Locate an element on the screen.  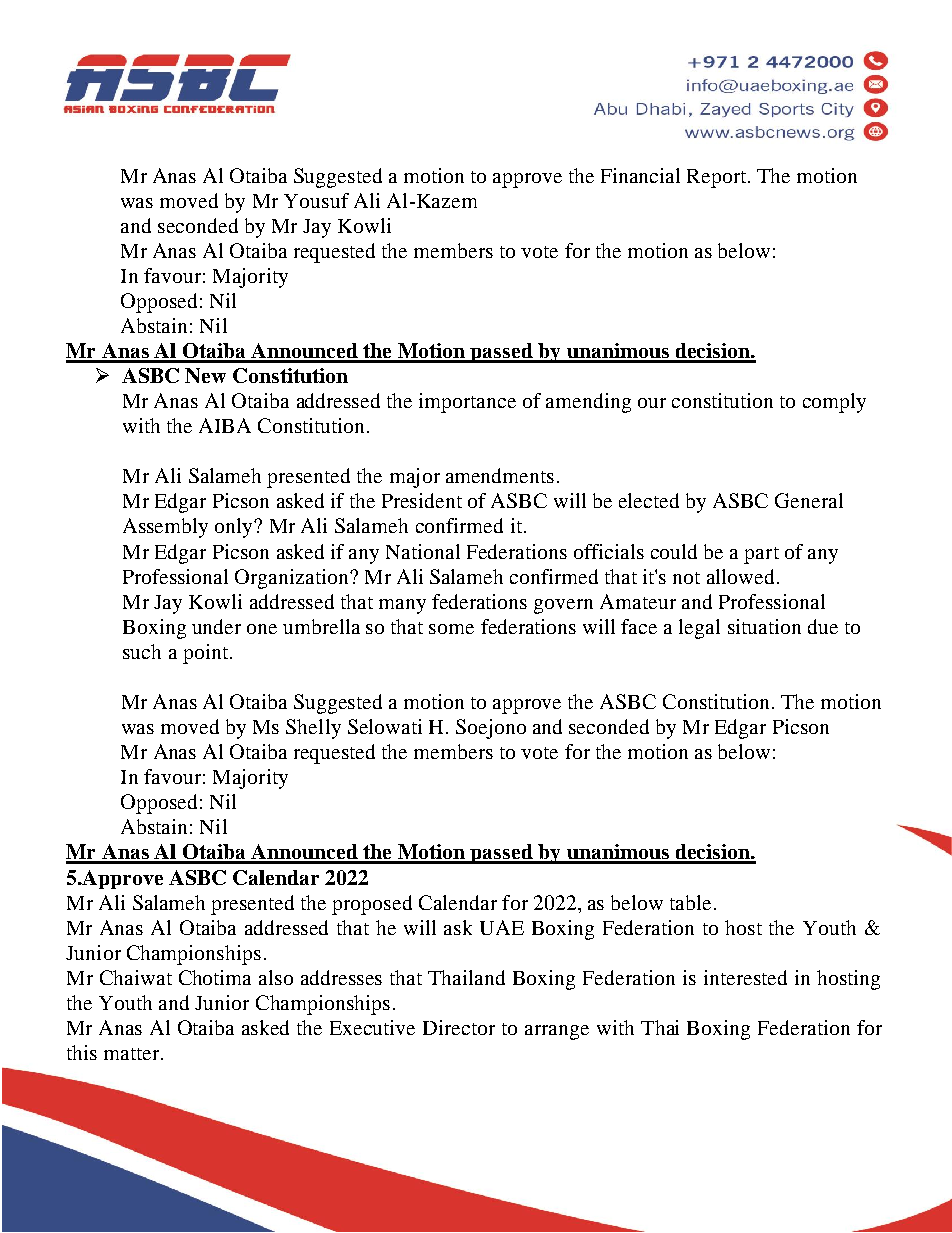
situation is located at coordinates (764, 626).
